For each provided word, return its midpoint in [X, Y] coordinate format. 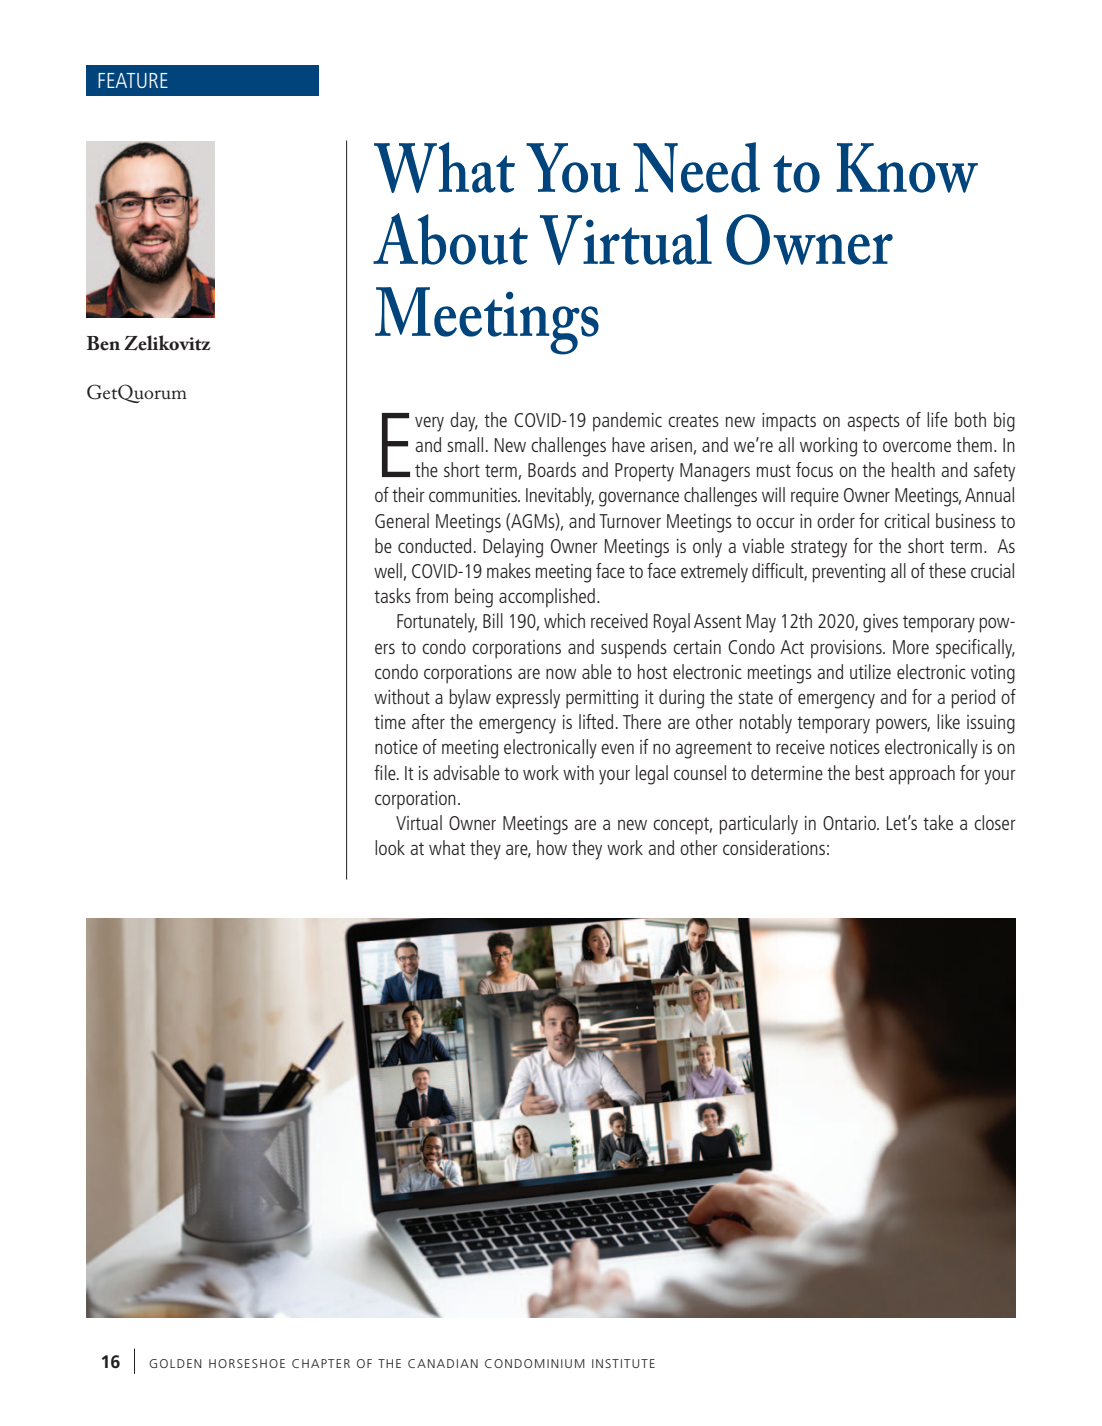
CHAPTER [321, 1363]
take [938, 822]
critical [906, 520]
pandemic [627, 422]
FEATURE [133, 80]
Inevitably [560, 497]
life [937, 419]
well [388, 570]
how [552, 847]
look [390, 847]
